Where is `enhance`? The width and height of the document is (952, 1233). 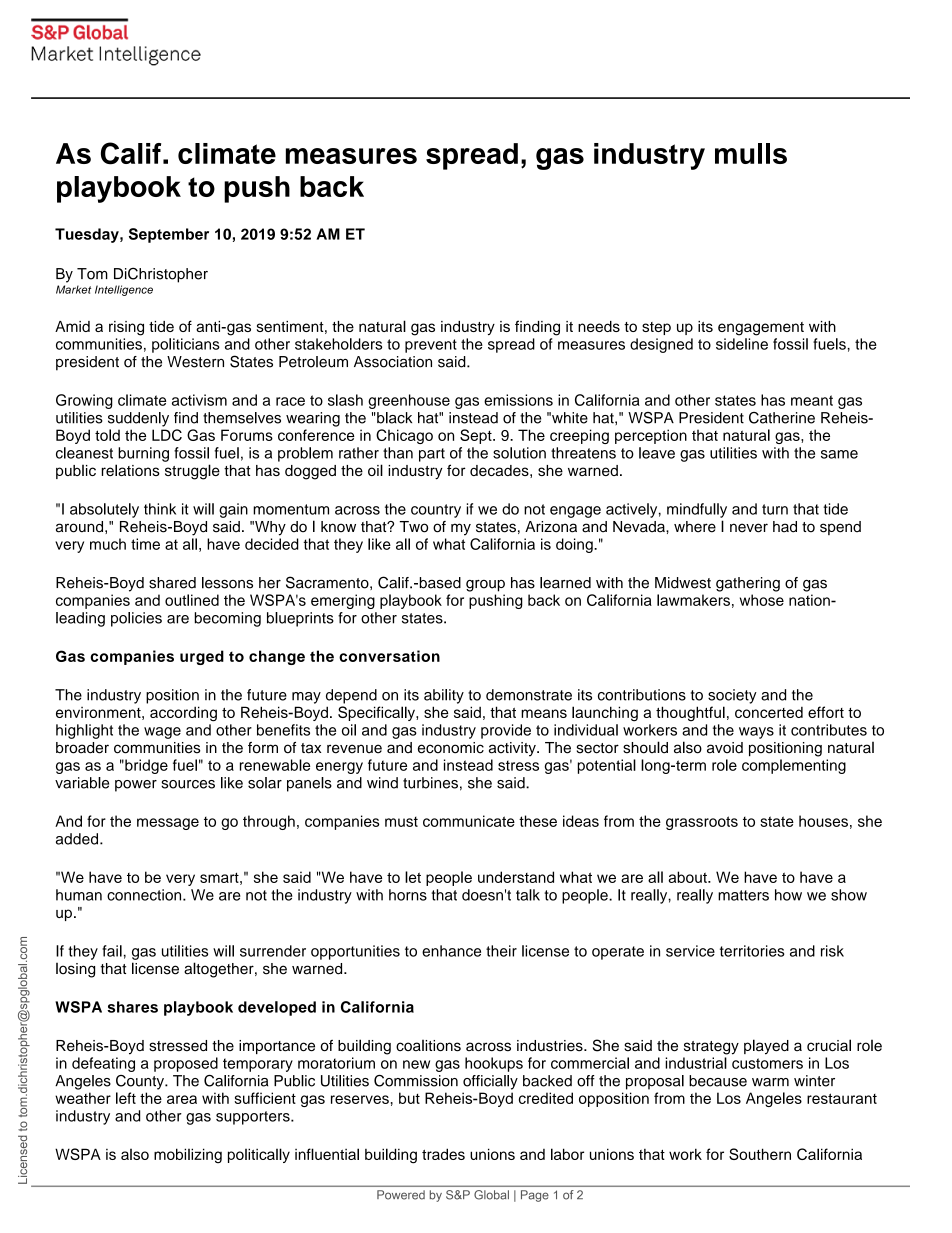
enhance is located at coordinates (451, 951).
